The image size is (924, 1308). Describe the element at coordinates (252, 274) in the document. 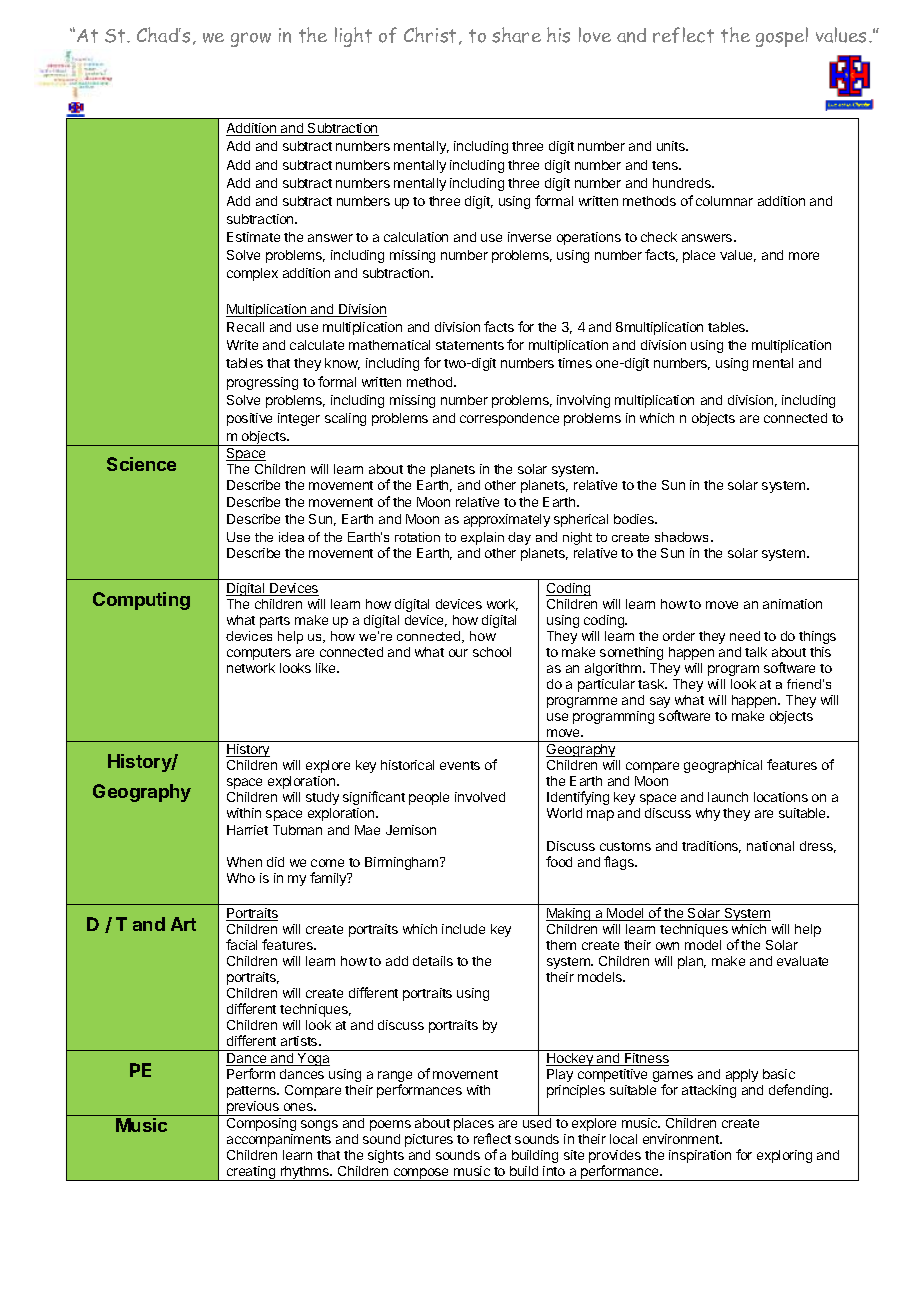

I see `complex` at that location.
